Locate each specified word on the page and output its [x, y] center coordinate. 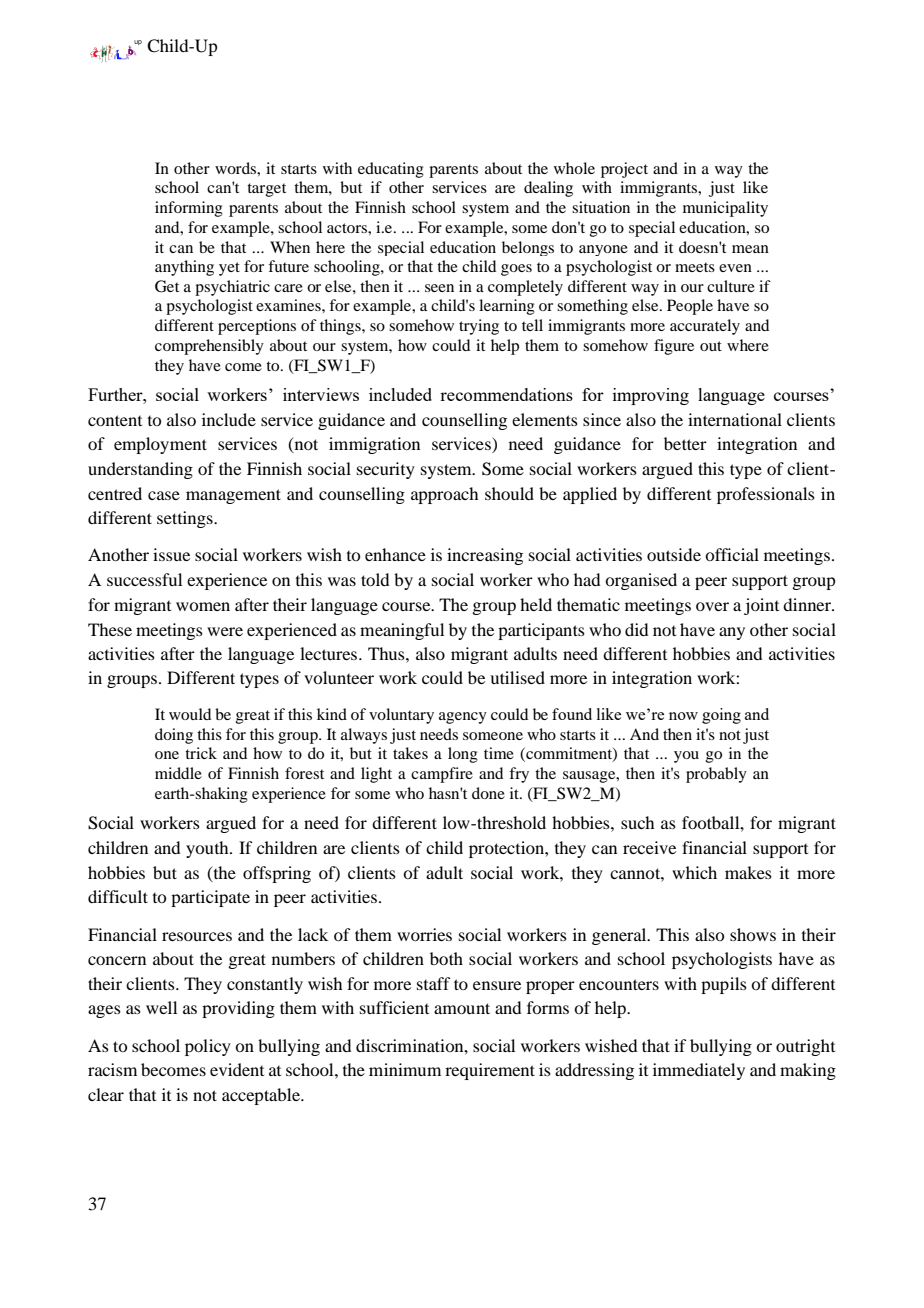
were [225, 631]
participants [541, 631]
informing [189, 209]
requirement [490, 1071]
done [488, 793]
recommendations [506, 394]
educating [391, 170]
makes [748, 872]
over [712, 606]
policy [208, 1047]
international [735, 419]
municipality [725, 209]
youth [208, 849]
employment [160, 445]
